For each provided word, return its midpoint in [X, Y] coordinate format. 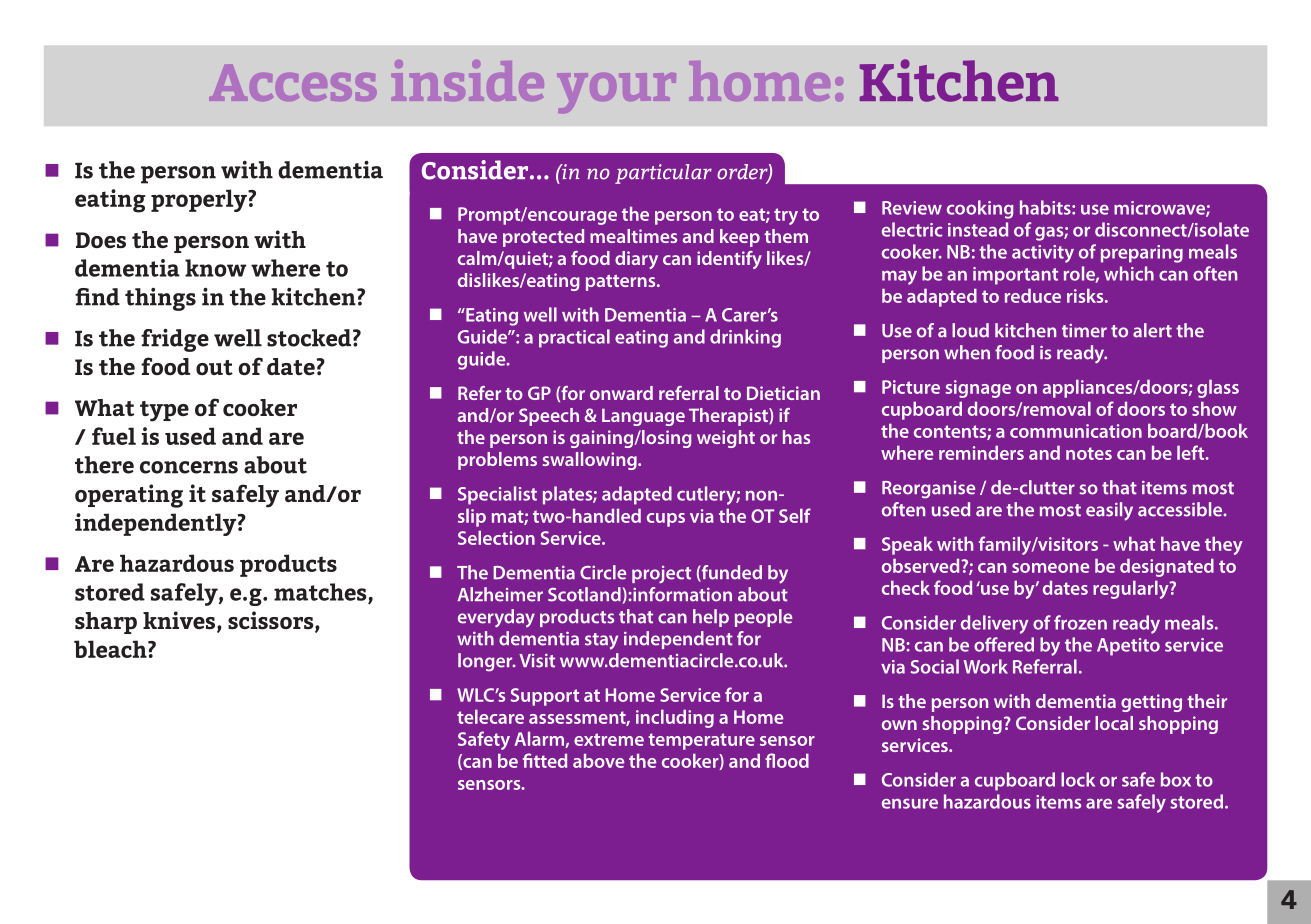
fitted [545, 760]
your [616, 93]
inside [468, 80]
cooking [980, 209]
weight [726, 439]
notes [1089, 453]
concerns [189, 467]
